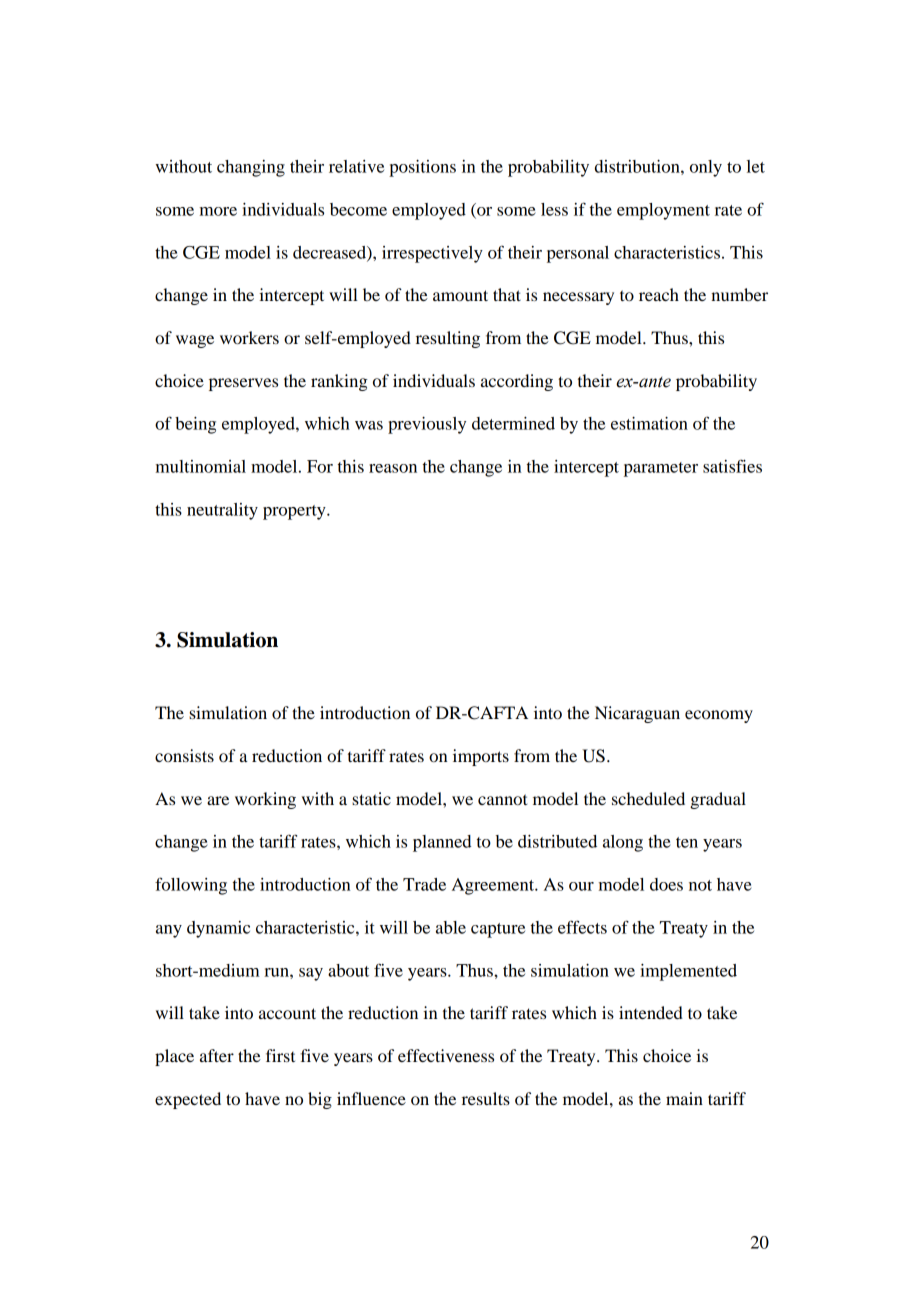 Image resolution: width=924 pixels, height=1308 pixels. I want to click on more, so click(218, 211).
